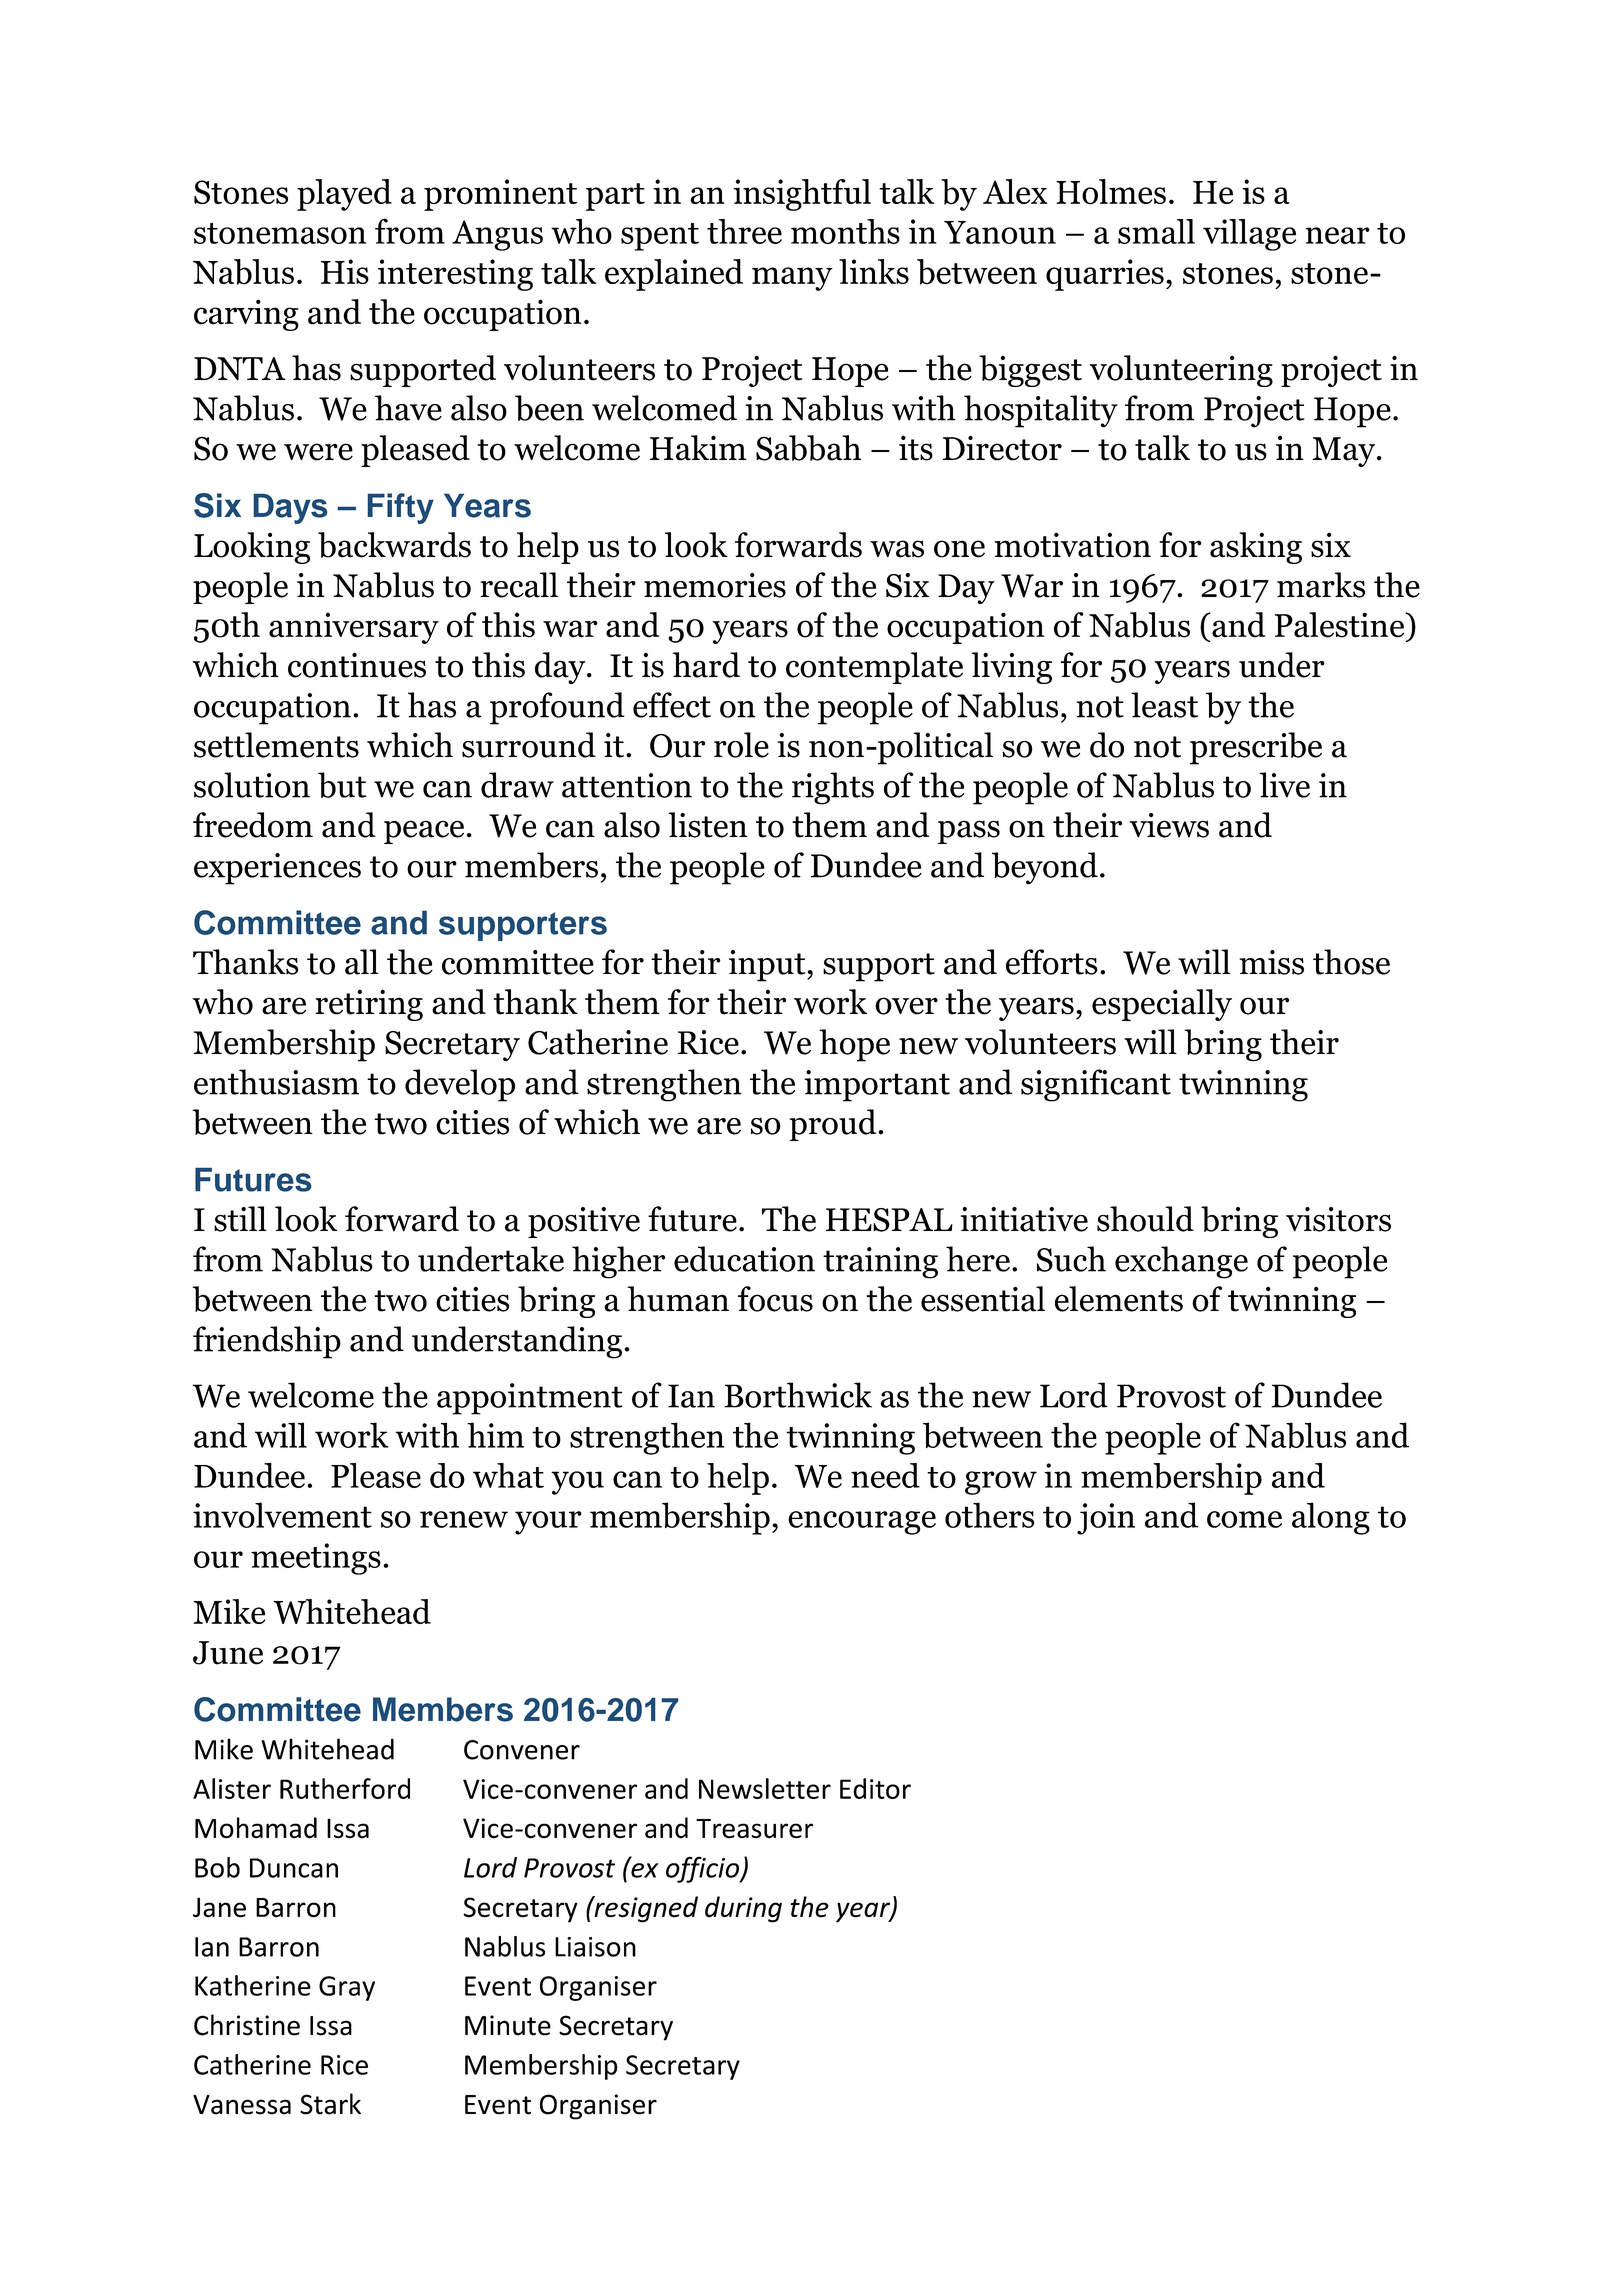 The height and width of the image is (2290, 1619). What do you see at coordinates (1145, 1219) in the image?
I see `should` at bounding box center [1145, 1219].
